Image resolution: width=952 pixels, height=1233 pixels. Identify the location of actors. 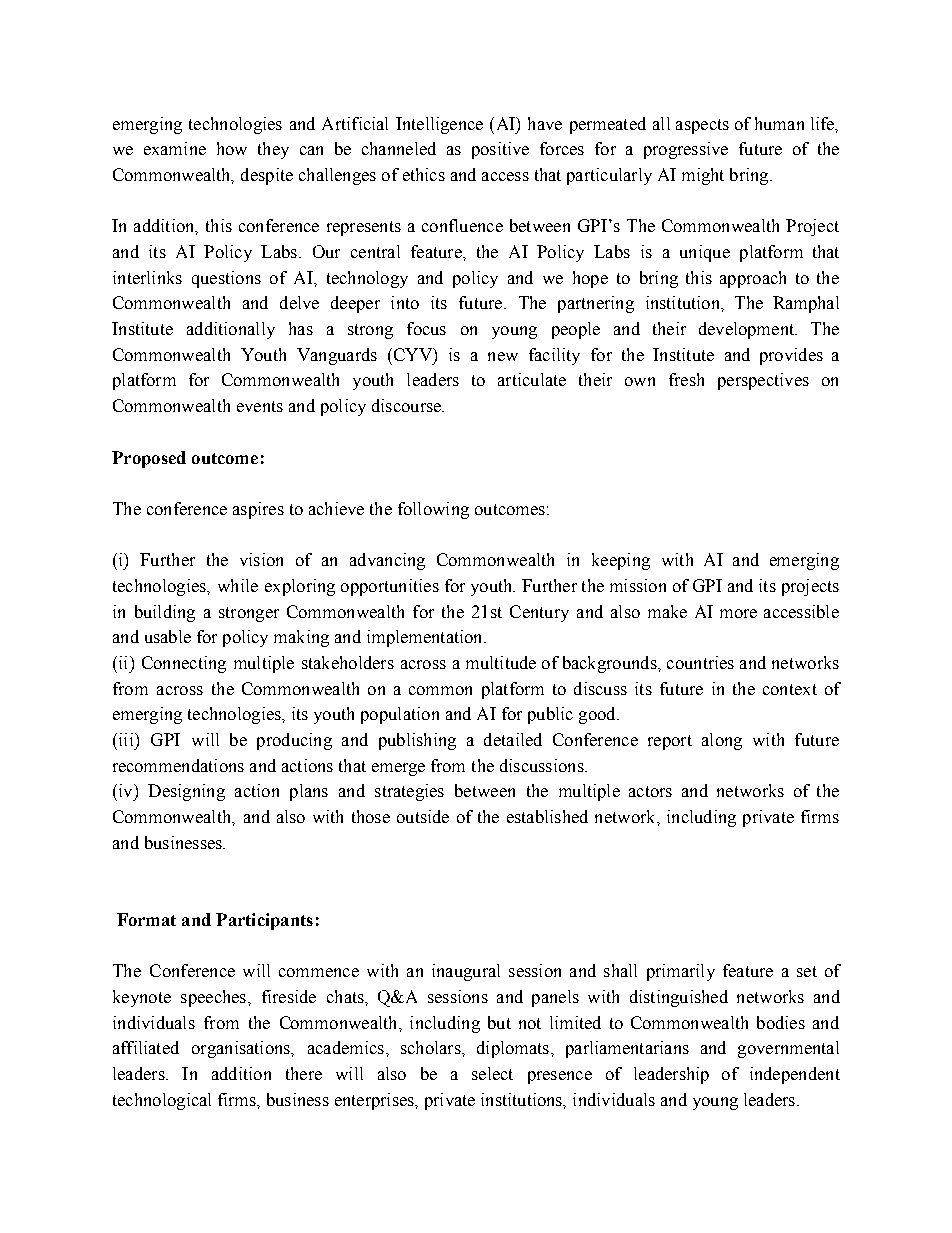
(650, 791).
